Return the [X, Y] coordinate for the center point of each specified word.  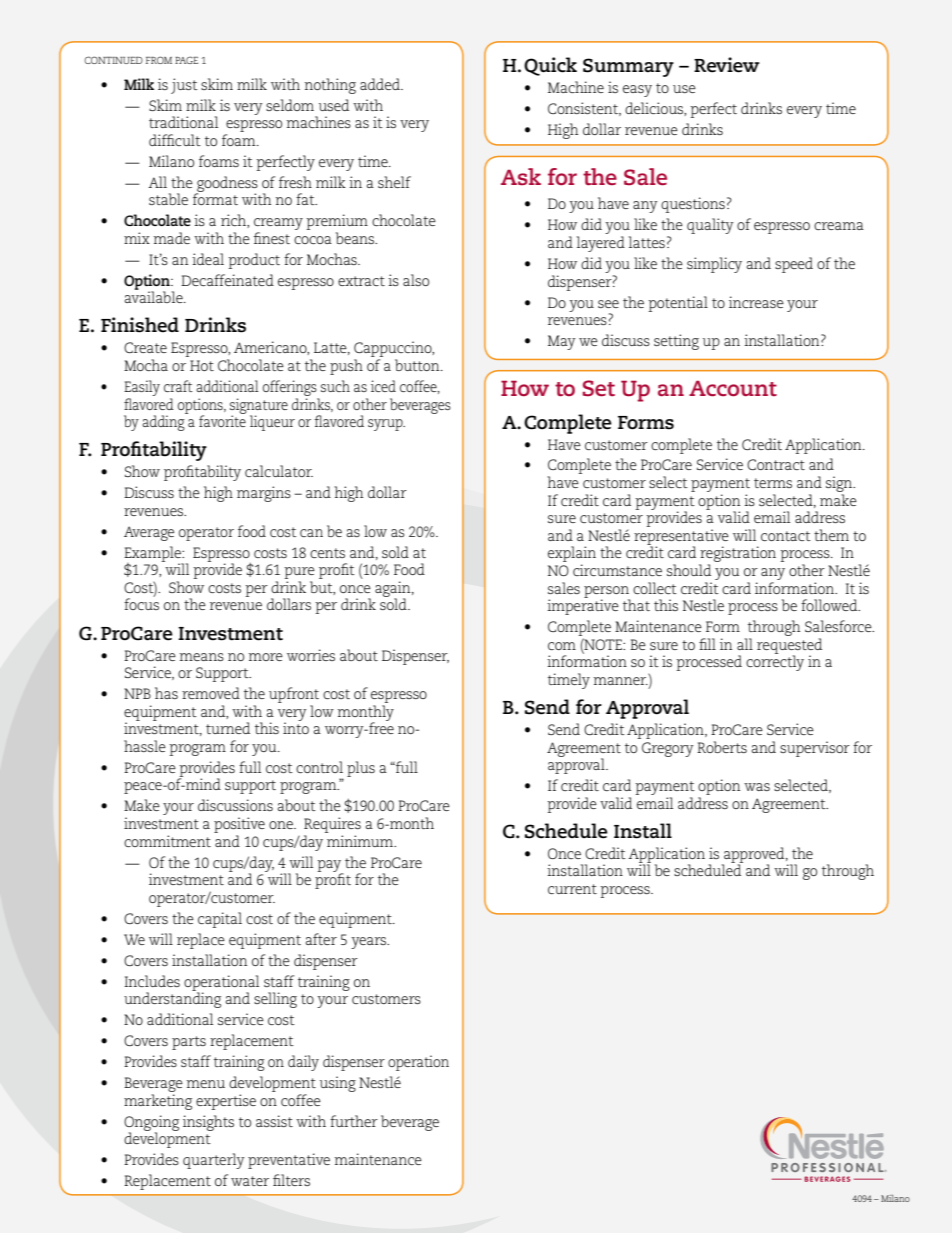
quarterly [214, 1161]
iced [383, 386]
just [184, 86]
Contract [776, 464]
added [381, 84]
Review [727, 65]
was [757, 787]
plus [361, 769]
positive [239, 825]
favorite [222, 420]
